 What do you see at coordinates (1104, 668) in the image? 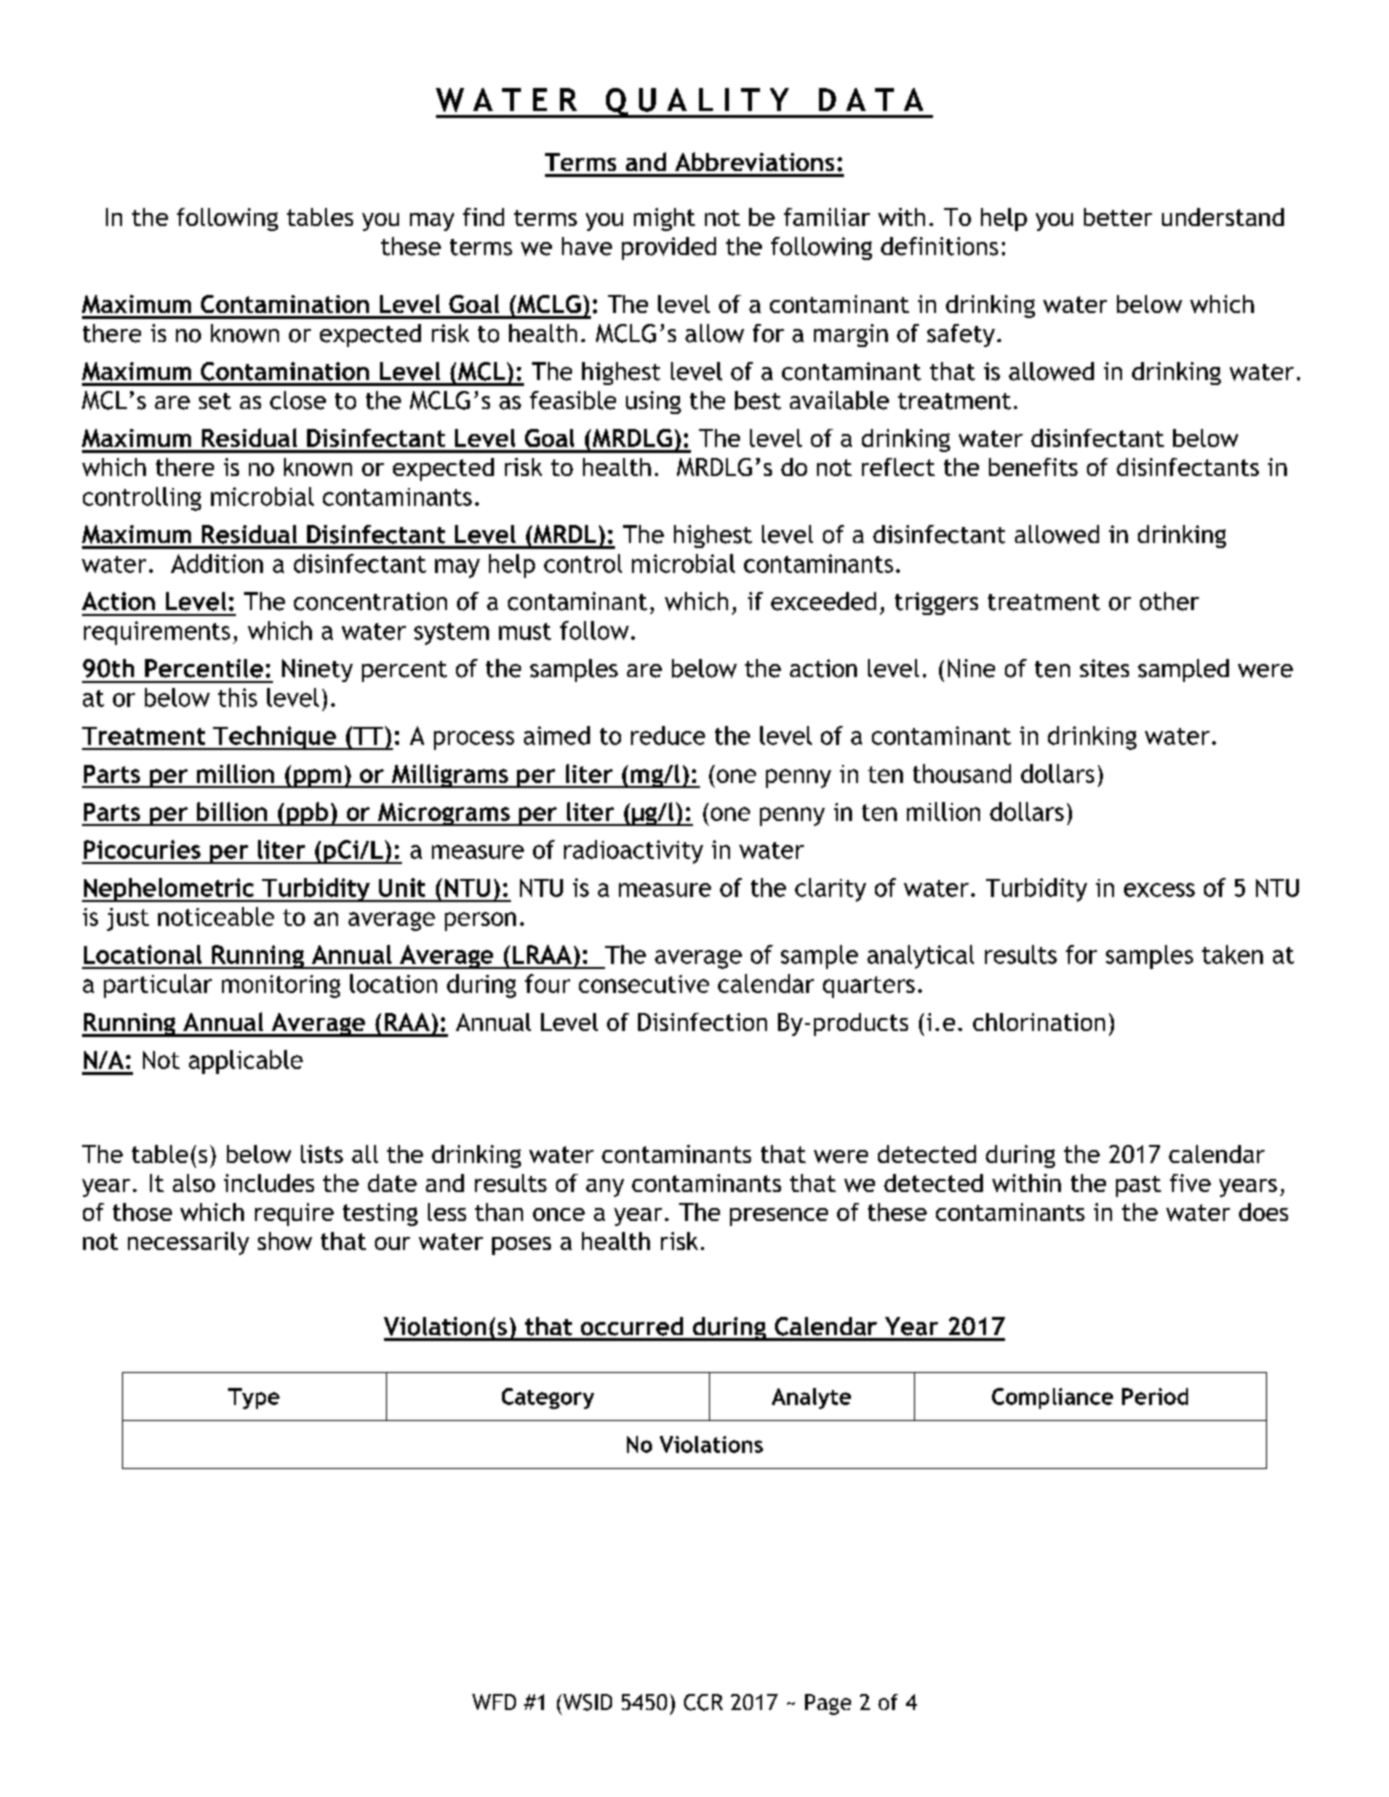
I see `sites` at bounding box center [1104, 668].
